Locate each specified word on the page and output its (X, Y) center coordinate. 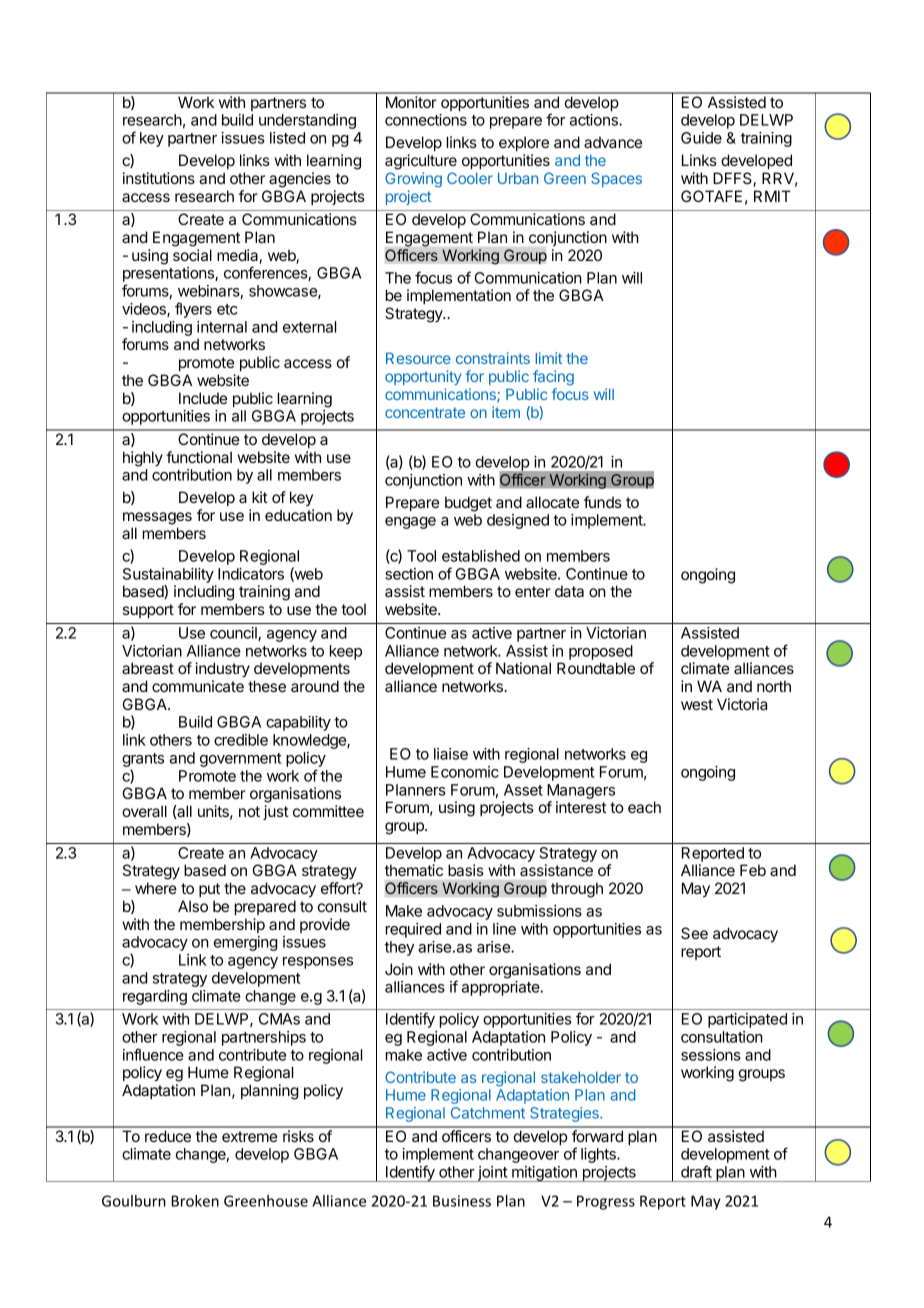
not (249, 811)
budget (468, 504)
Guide (701, 138)
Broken (195, 1201)
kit (260, 497)
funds (603, 502)
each (644, 807)
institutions (159, 178)
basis (466, 870)
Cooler (470, 178)
